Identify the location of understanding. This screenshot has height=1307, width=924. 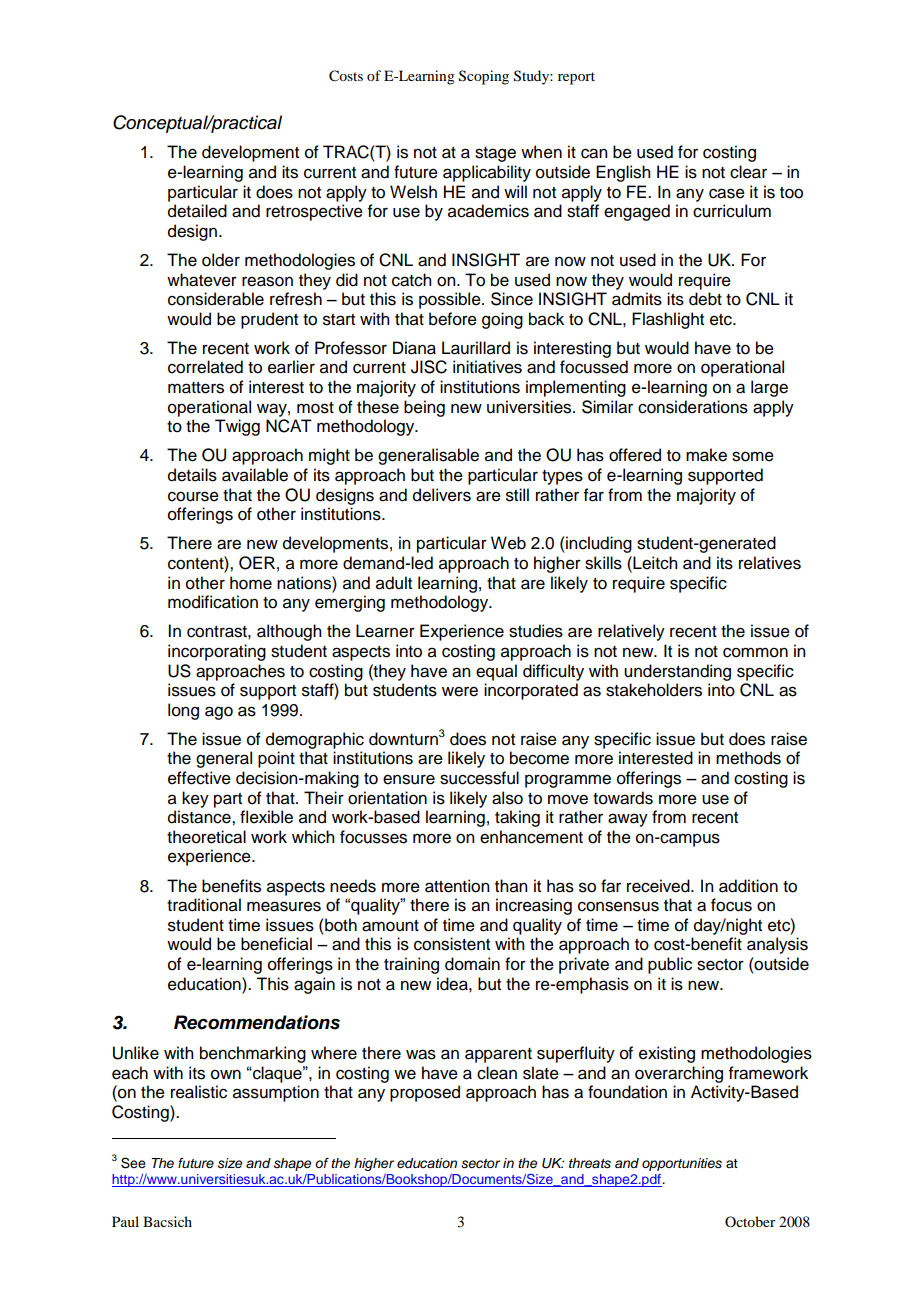
(677, 672).
